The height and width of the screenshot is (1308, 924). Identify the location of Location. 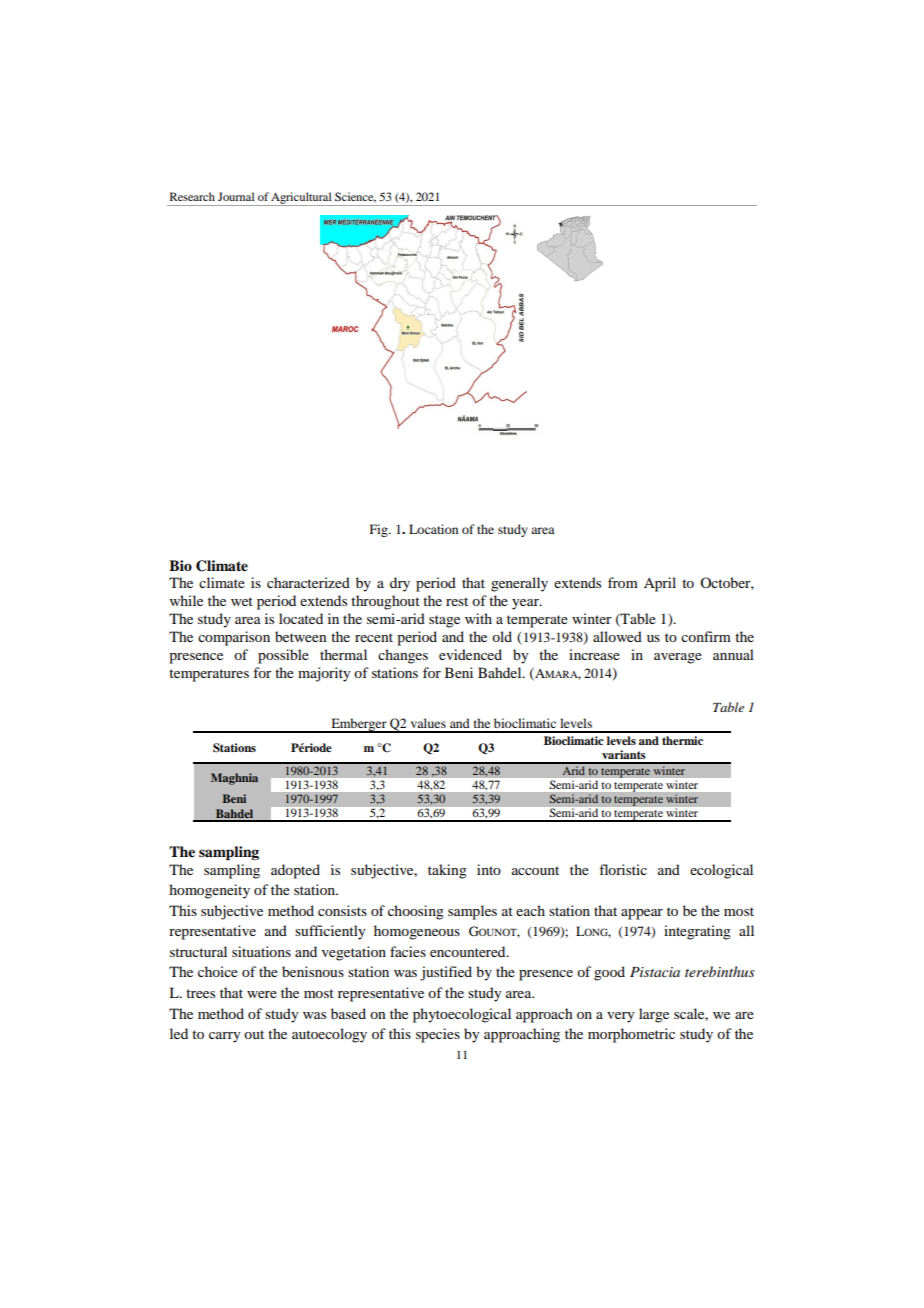
(433, 529).
